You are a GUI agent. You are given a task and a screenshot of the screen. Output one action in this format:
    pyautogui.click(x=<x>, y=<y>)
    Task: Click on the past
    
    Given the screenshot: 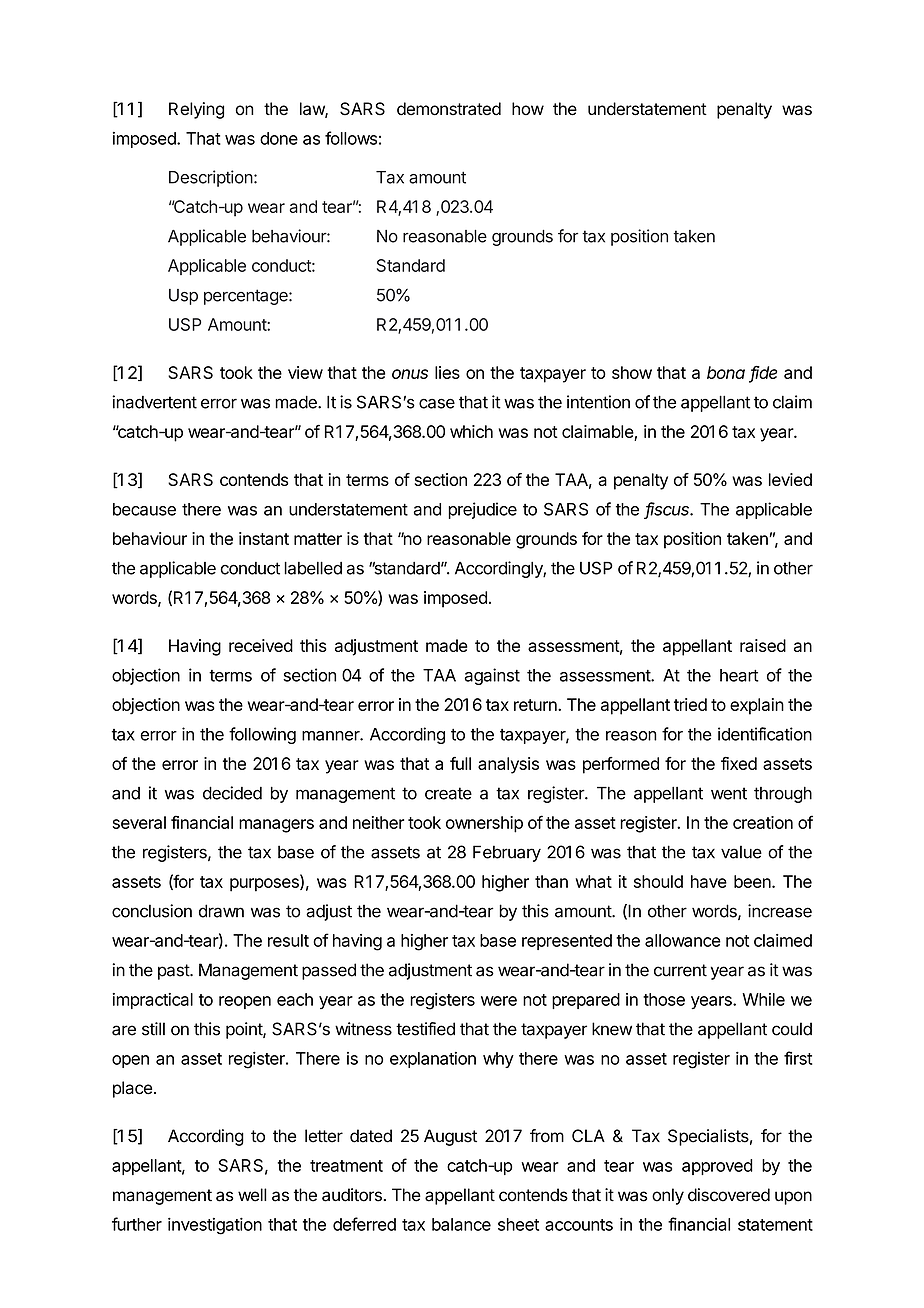 What is the action you would take?
    pyautogui.click(x=174, y=972)
